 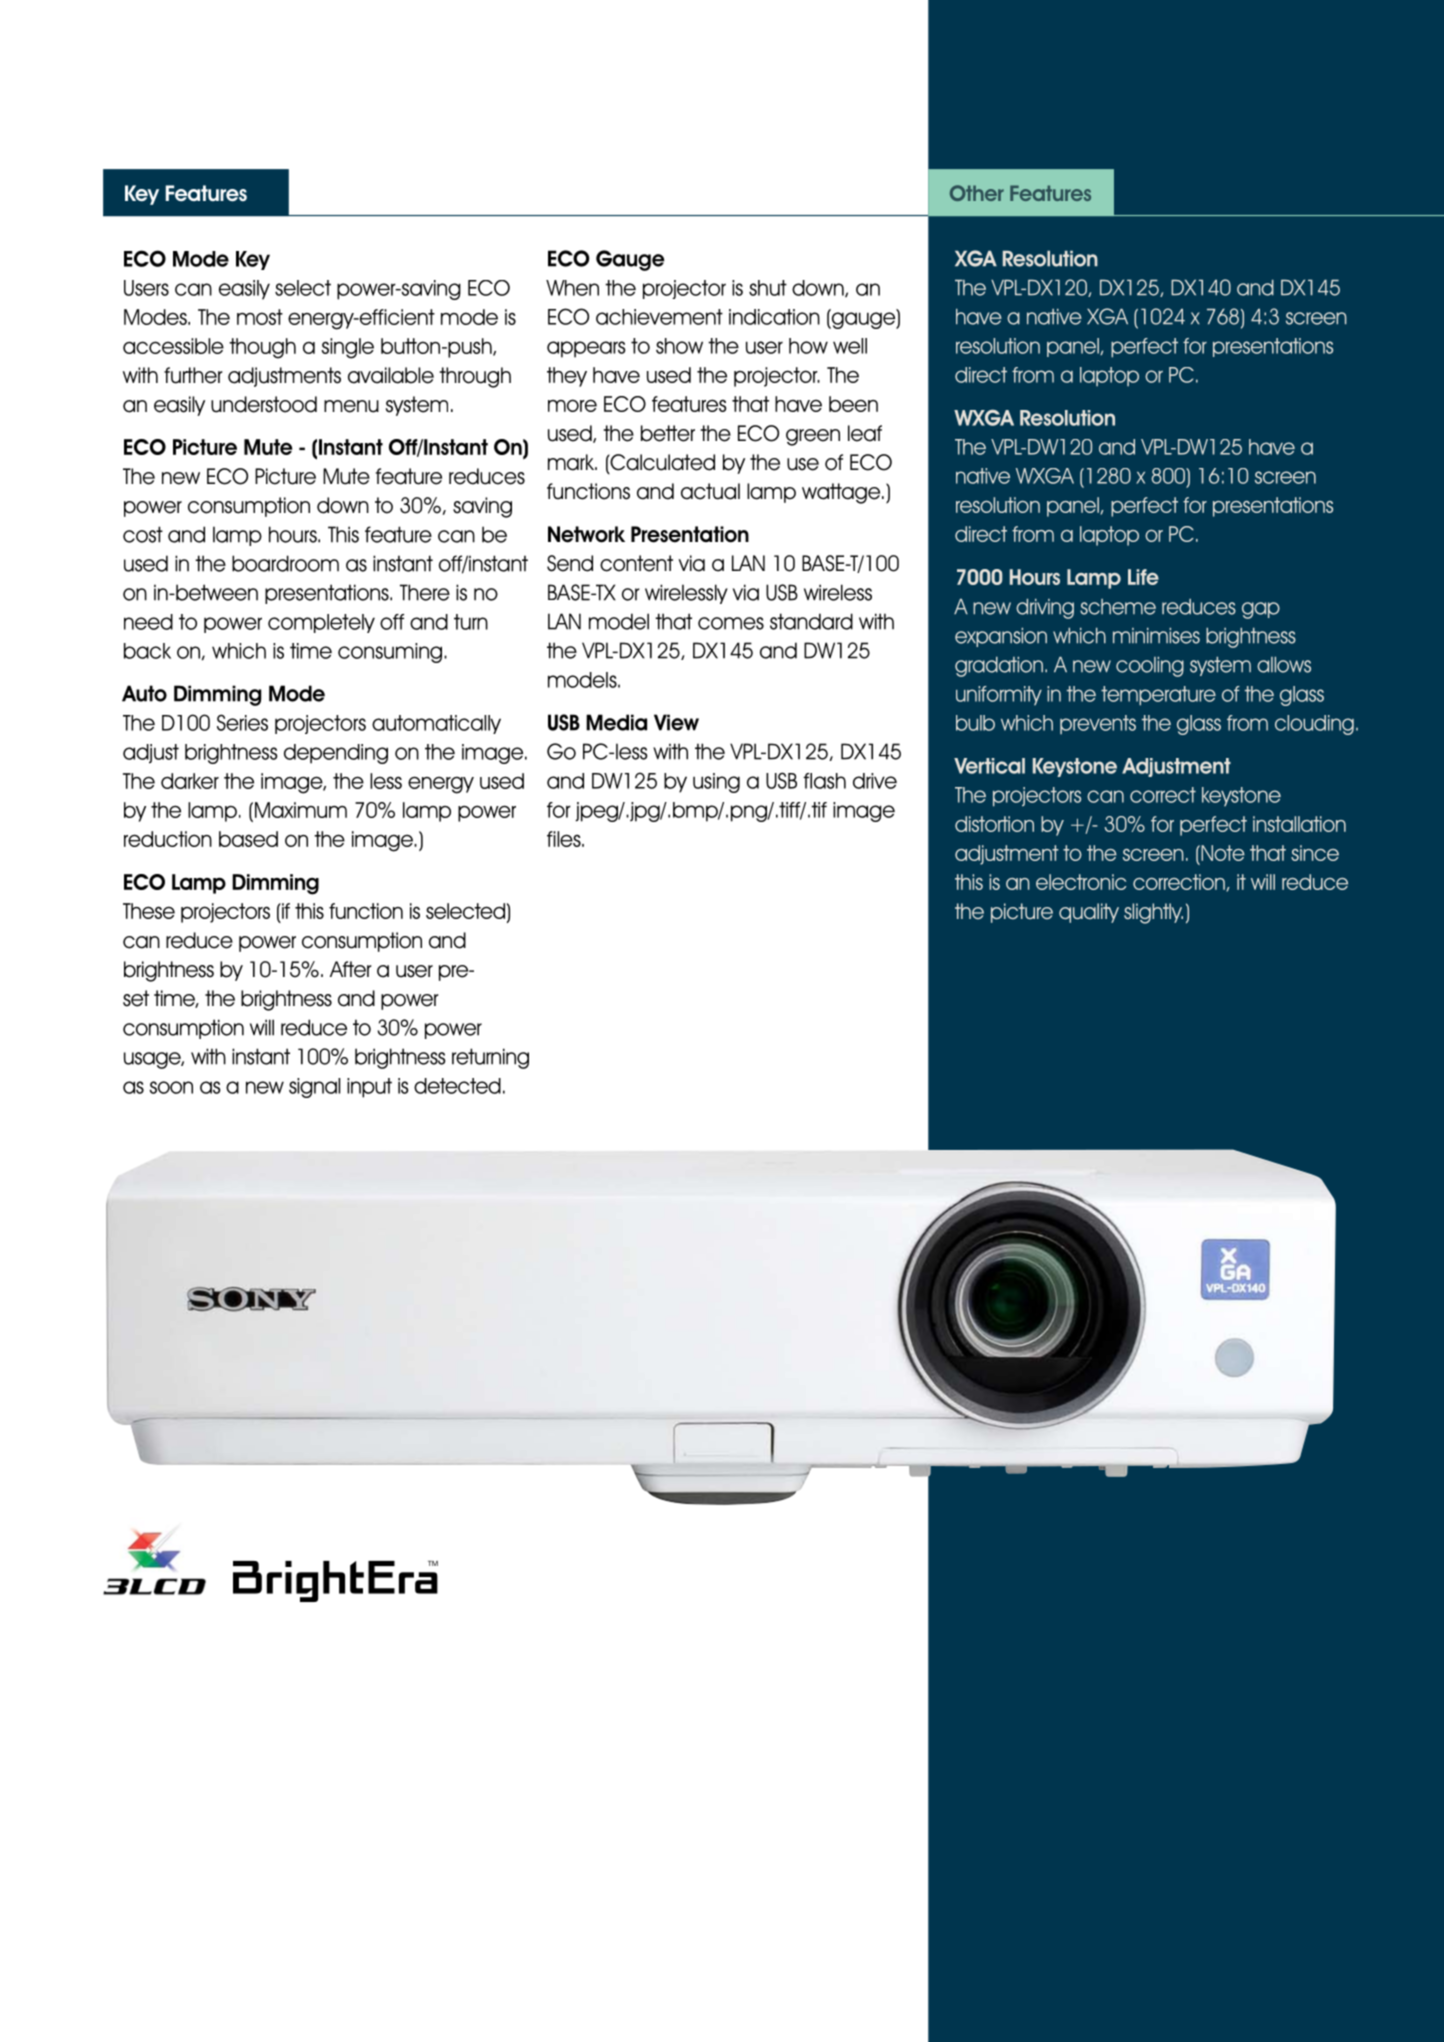 What do you see at coordinates (1153, 913) in the screenshot?
I see `slightly` at bounding box center [1153, 913].
